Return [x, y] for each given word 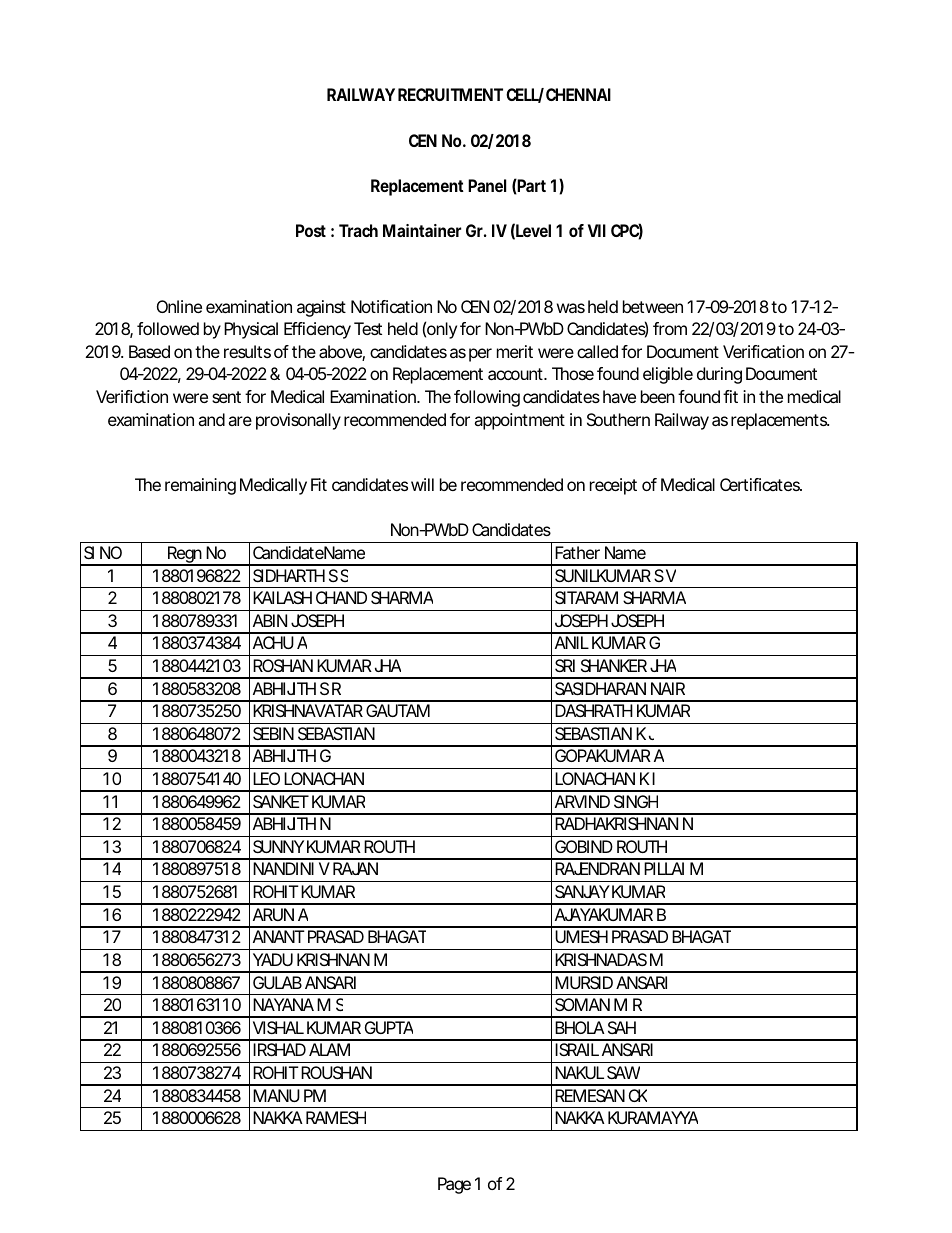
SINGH [636, 801]
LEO [266, 778]
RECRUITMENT [450, 94]
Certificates [761, 484]
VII [597, 230]
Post [311, 230]
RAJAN [355, 868]
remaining [200, 486]
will [422, 484]
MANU [276, 1095]
